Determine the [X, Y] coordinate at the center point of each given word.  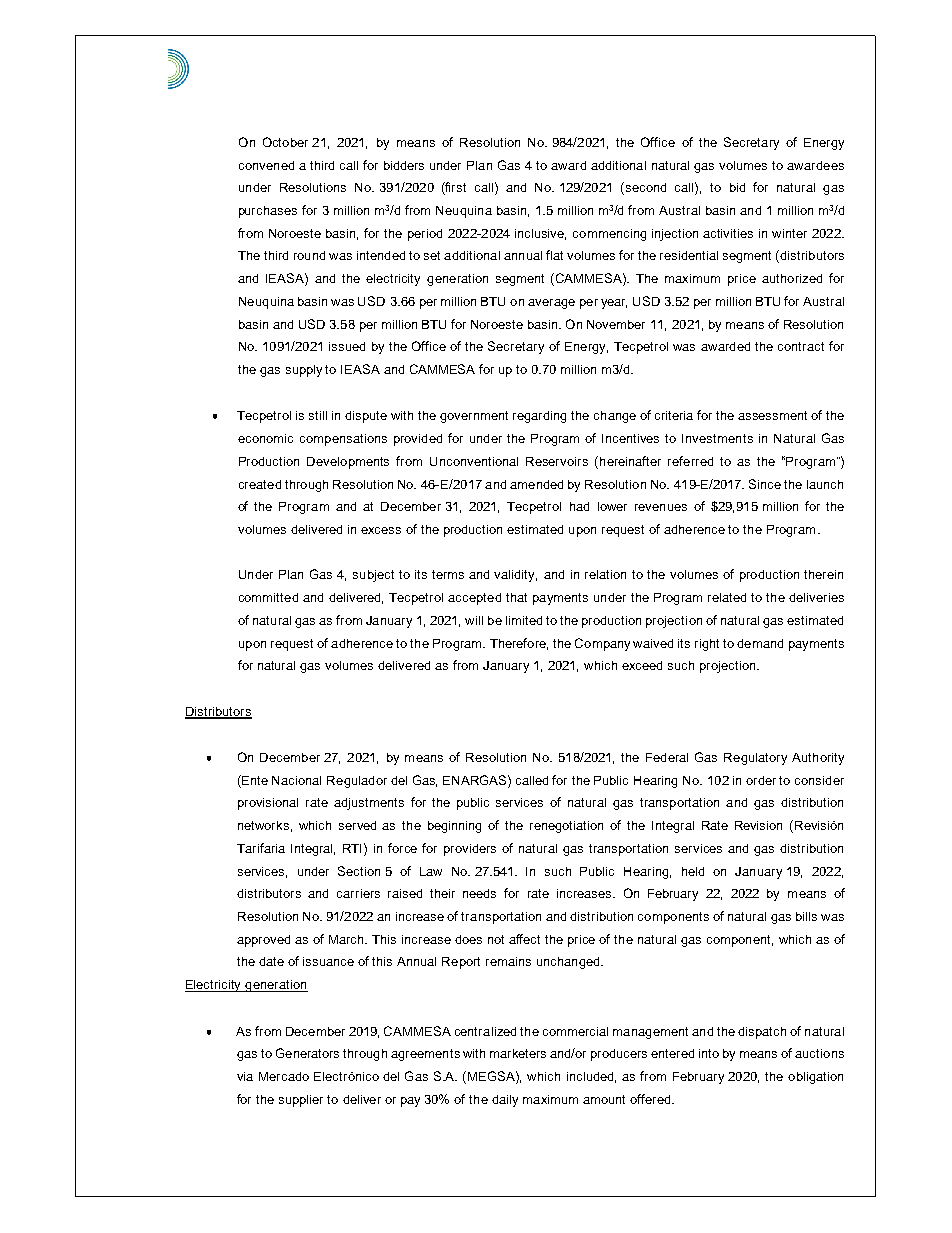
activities [728, 233]
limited [524, 620]
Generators [307, 1053]
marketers [518, 1053]
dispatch [762, 1033]
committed [268, 597]
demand [760, 643]
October [285, 142]
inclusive [540, 234]
